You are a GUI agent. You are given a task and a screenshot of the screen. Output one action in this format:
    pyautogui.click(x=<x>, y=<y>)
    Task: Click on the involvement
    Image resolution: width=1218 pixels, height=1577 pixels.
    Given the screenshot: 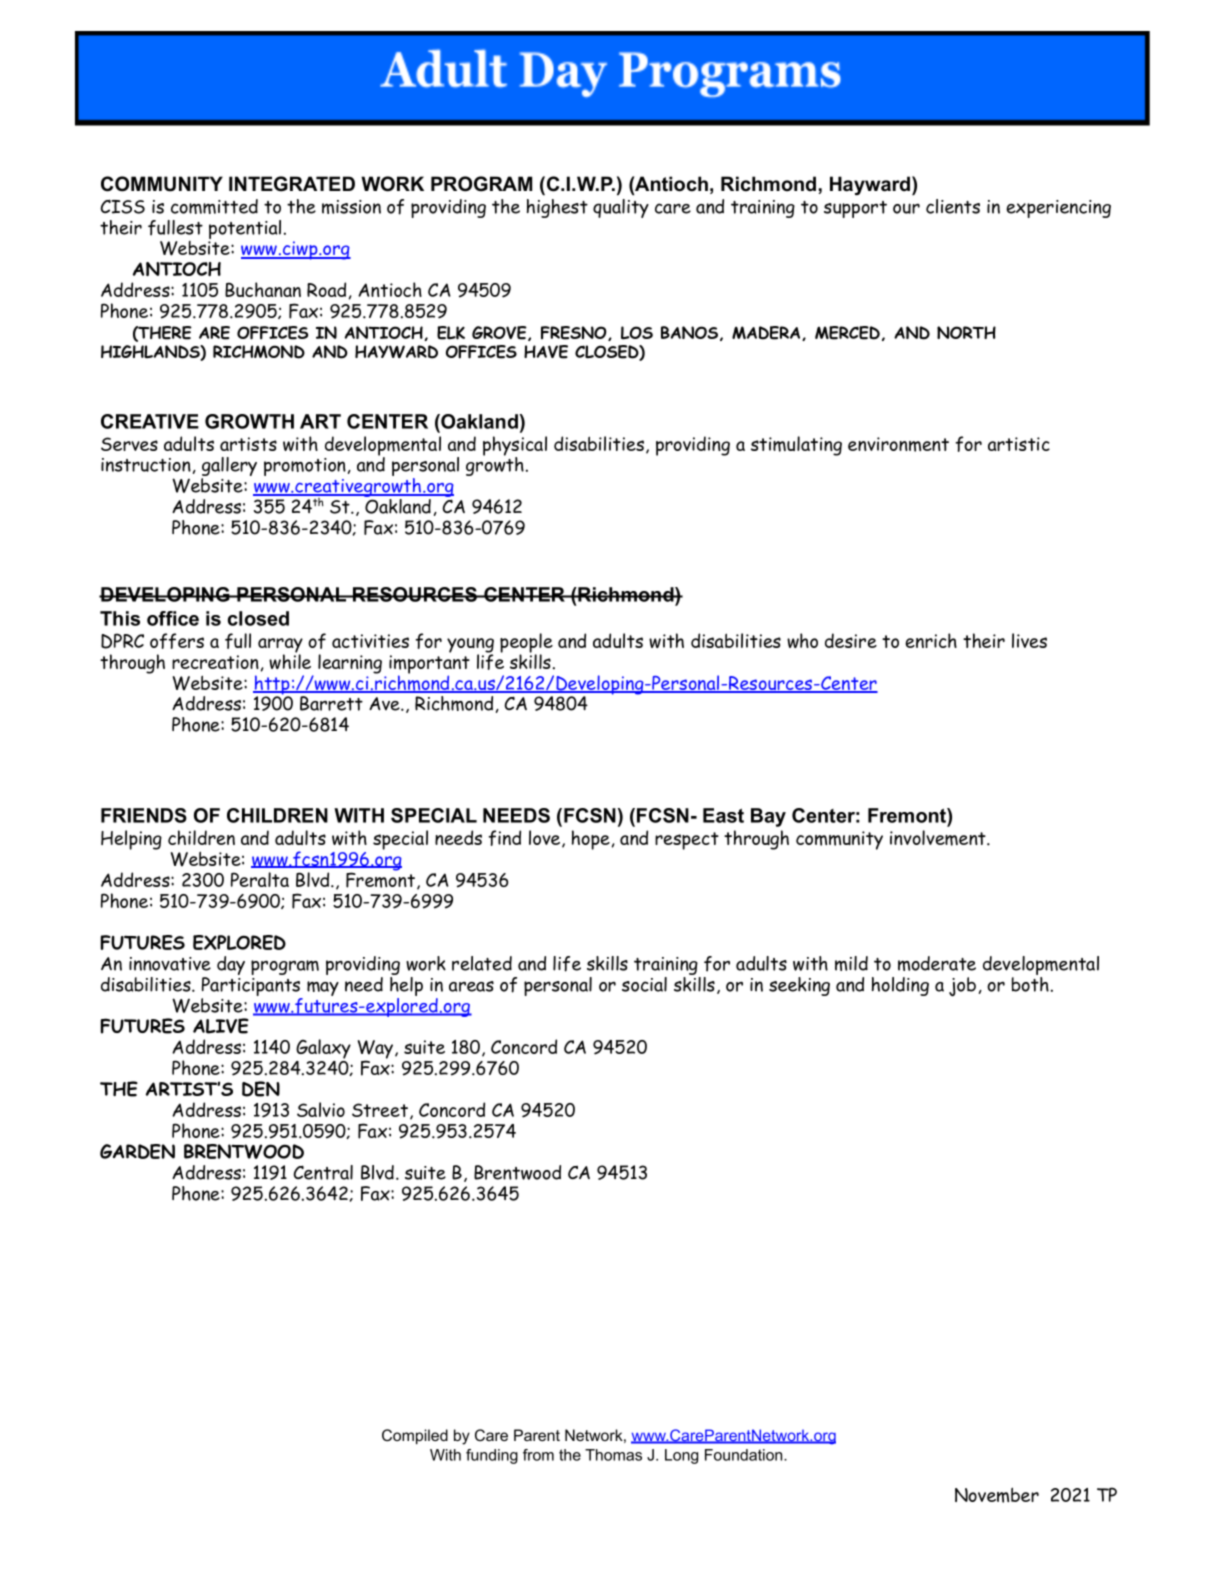 What is the action you would take?
    pyautogui.click(x=938, y=838)
